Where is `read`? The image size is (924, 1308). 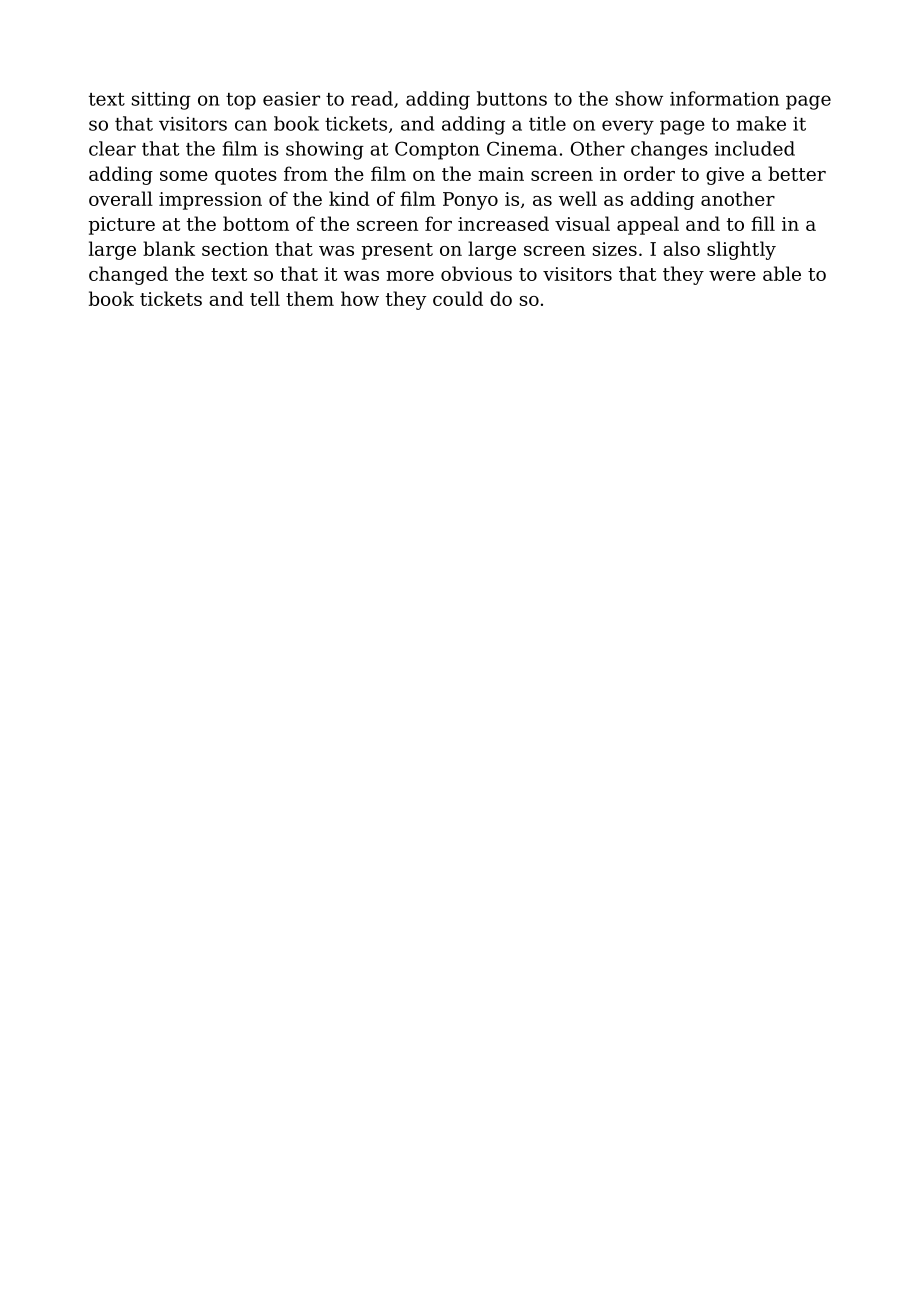
read is located at coordinates (373, 99).
